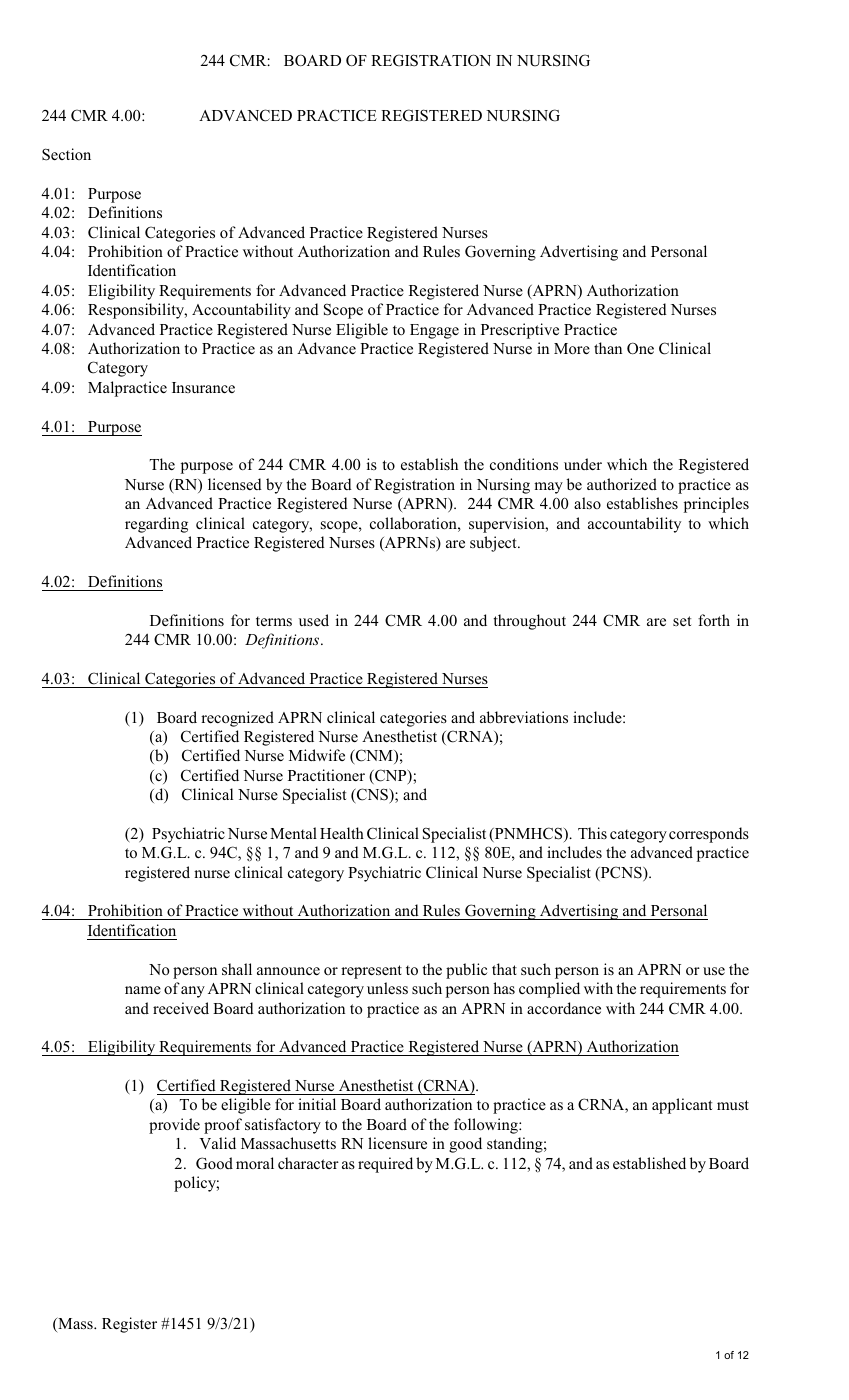 The height and width of the screenshot is (1400, 849). Describe the element at coordinates (524, 464) in the screenshot. I see `conditions` at that location.
